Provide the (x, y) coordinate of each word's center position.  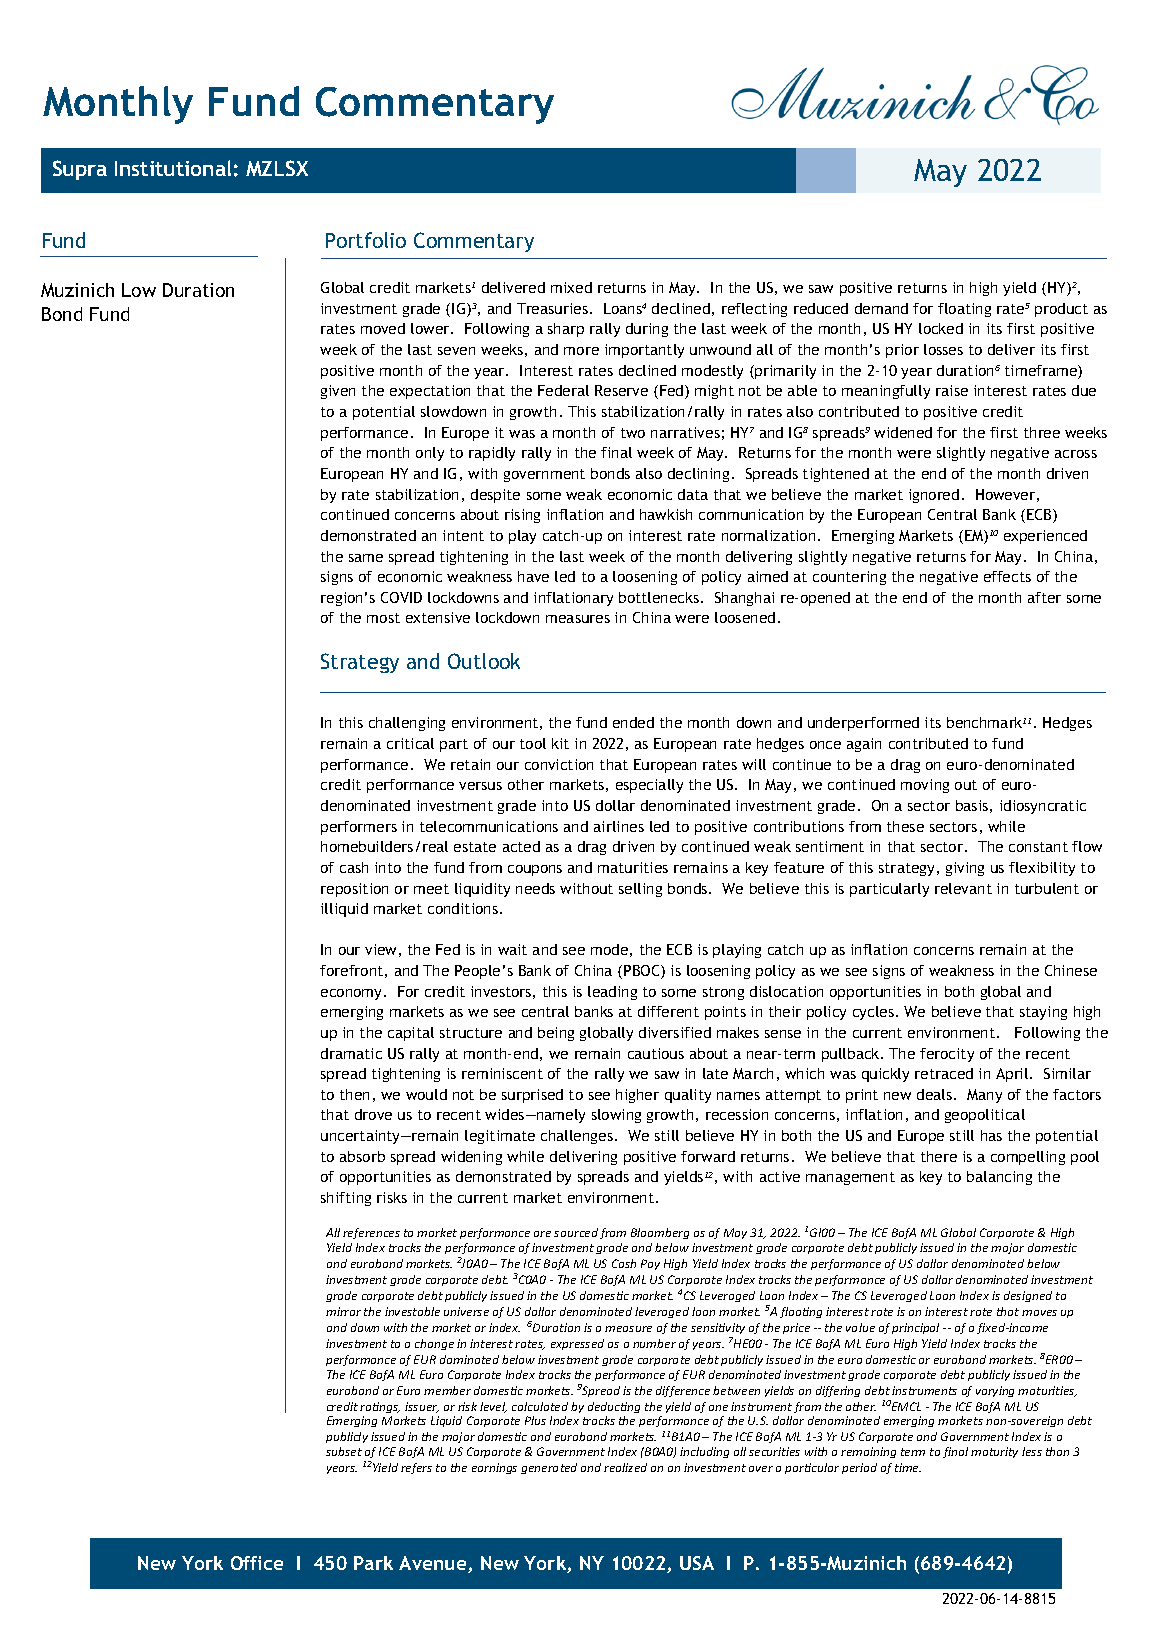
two (633, 433)
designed (1028, 1296)
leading (612, 993)
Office (257, 1563)
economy (353, 994)
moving (925, 786)
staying (1043, 1013)
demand (881, 308)
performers (359, 828)
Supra (80, 170)
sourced (576, 1232)
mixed (571, 287)
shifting (346, 1199)
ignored (934, 496)
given (338, 392)
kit (560, 743)
